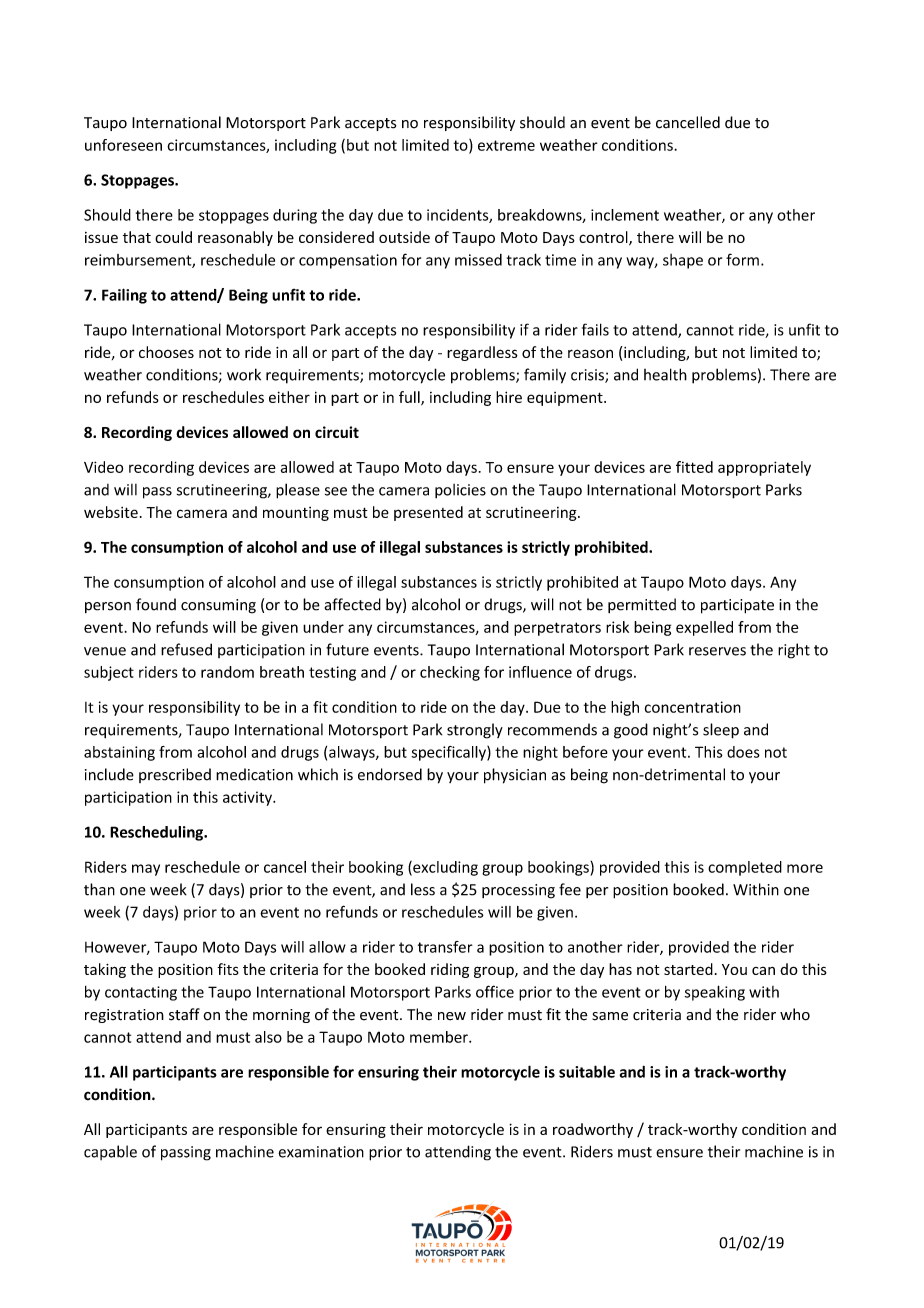 Image resolution: width=924 pixels, height=1308 pixels. I want to click on capable, so click(110, 1152).
